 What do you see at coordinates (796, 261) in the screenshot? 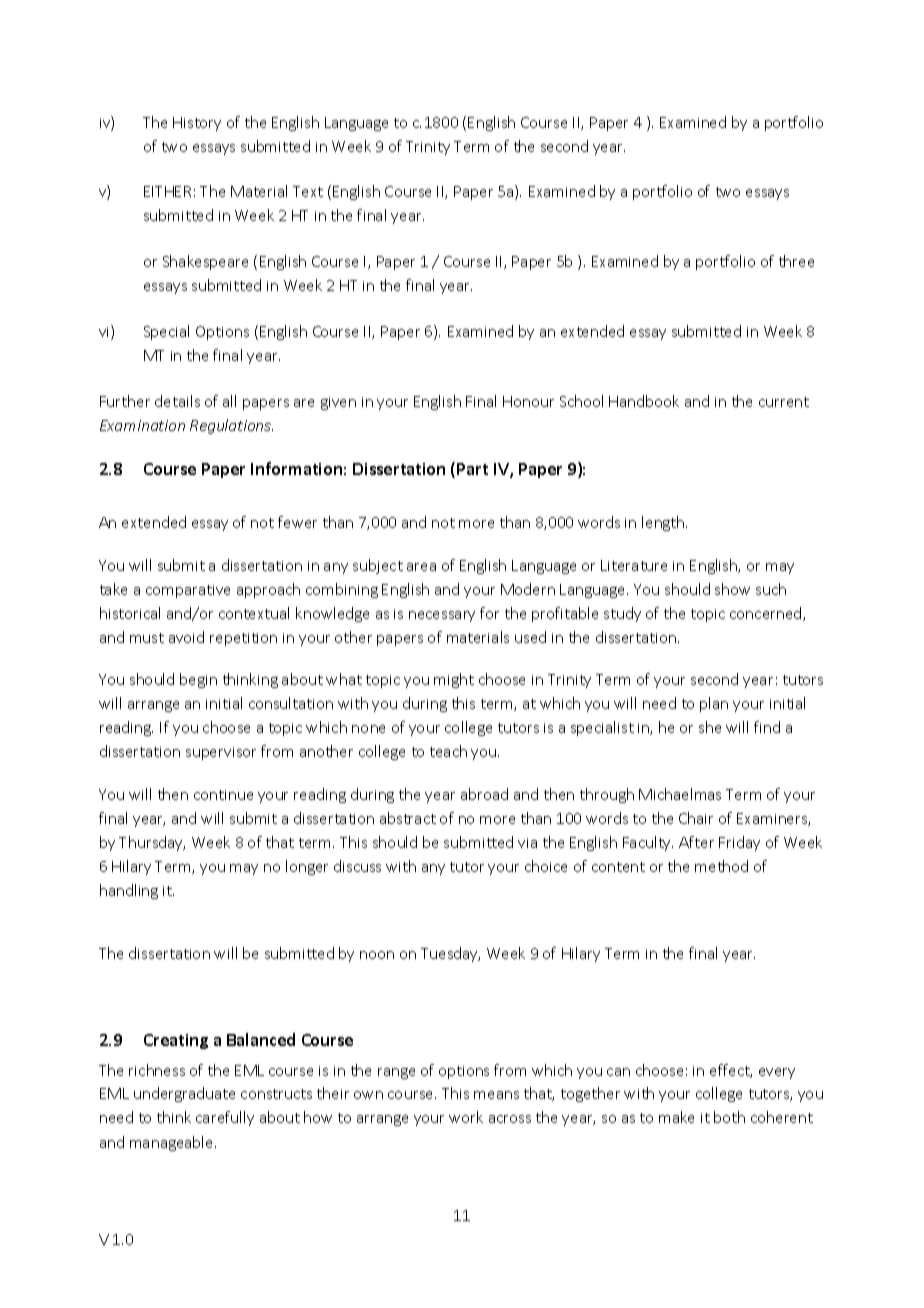
I see `three` at bounding box center [796, 261].
